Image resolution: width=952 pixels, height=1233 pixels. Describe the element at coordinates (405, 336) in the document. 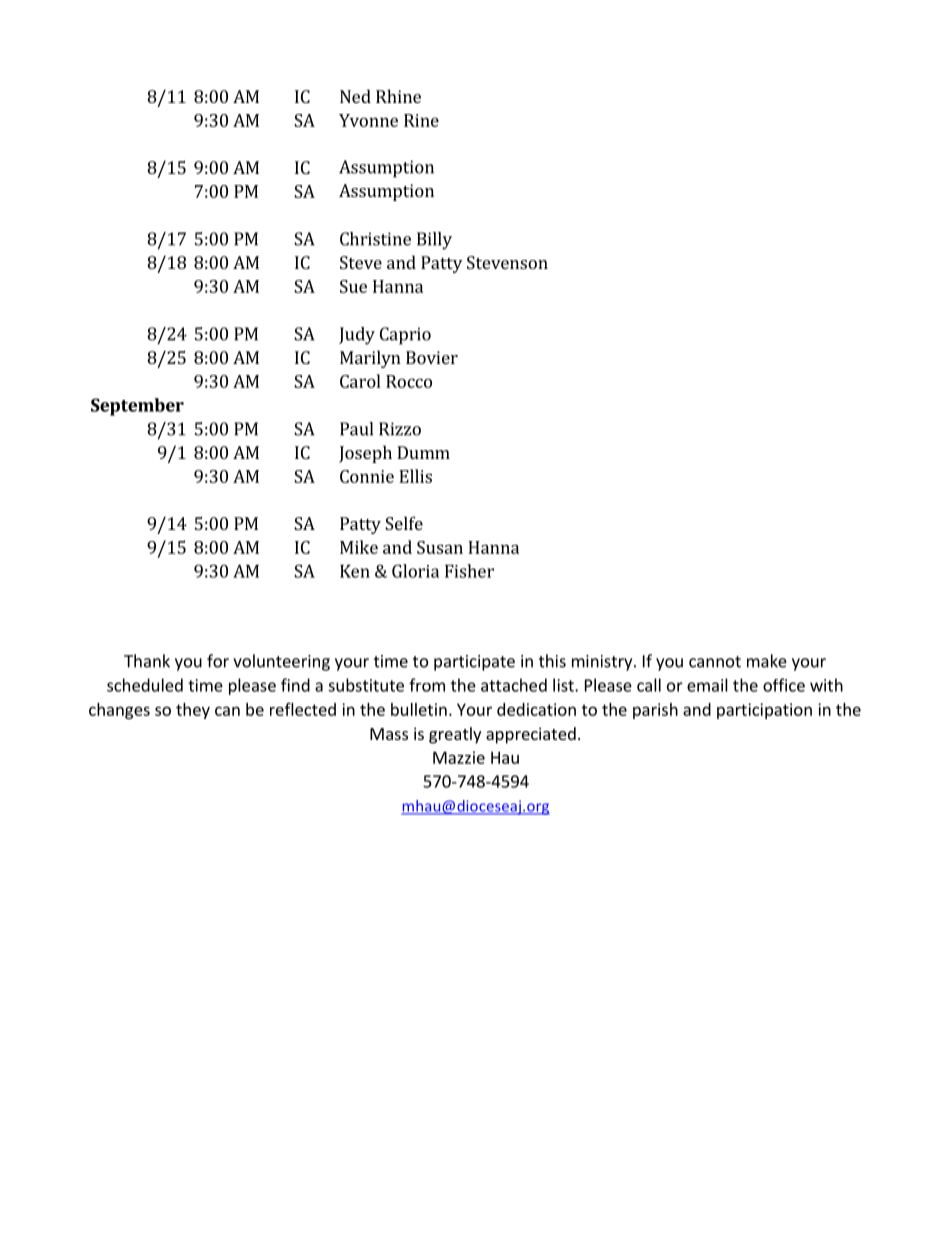

I see `Caprio` at that location.
